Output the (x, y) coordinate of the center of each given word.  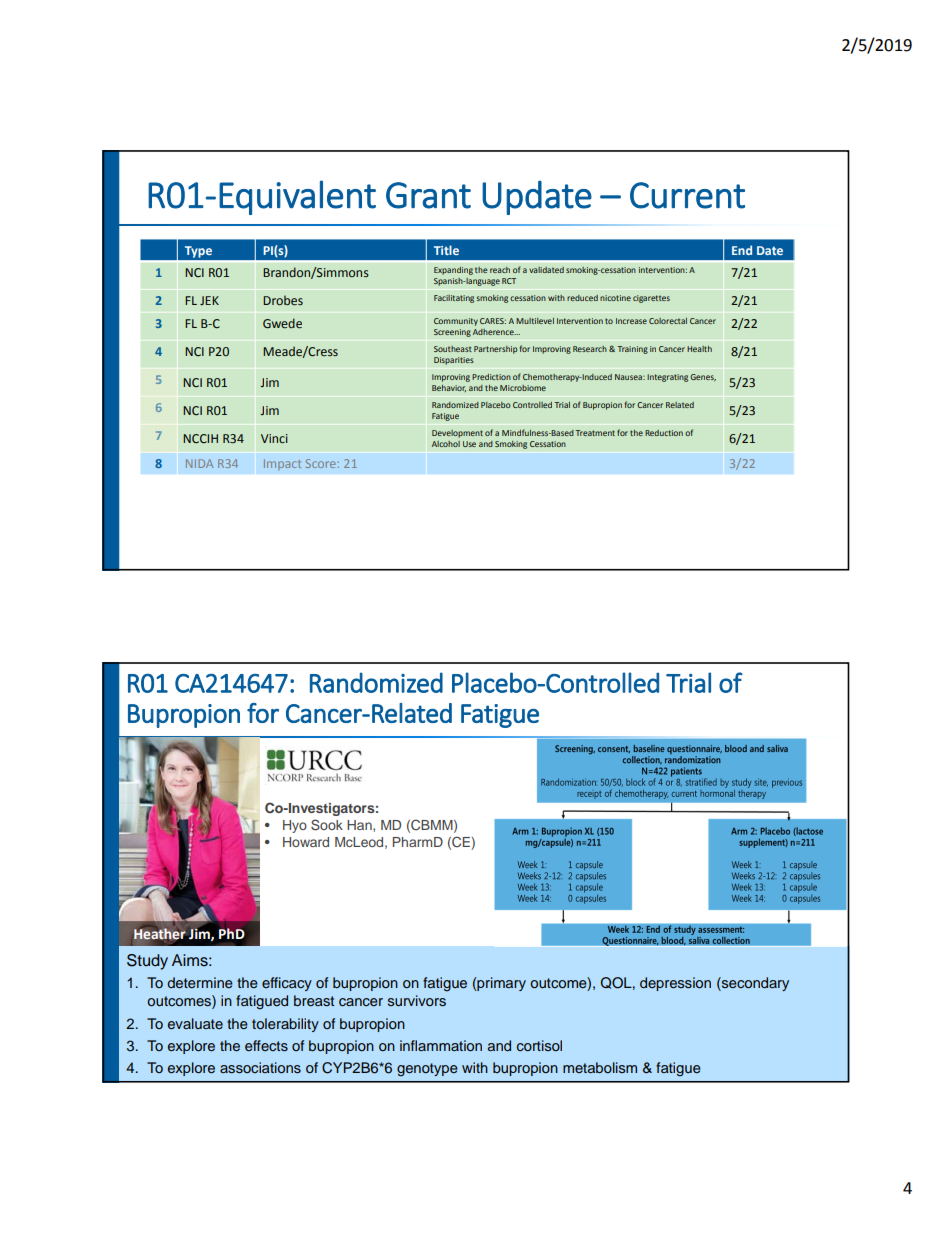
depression (675, 984)
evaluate (195, 1023)
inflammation (441, 1045)
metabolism (600, 1067)
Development (457, 434)
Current (687, 195)
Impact (282, 464)
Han (360, 826)
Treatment (595, 433)
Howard (306, 842)
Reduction (664, 433)
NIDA (199, 463)
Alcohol (446, 444)
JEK (209, 300)
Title (446, 250)
